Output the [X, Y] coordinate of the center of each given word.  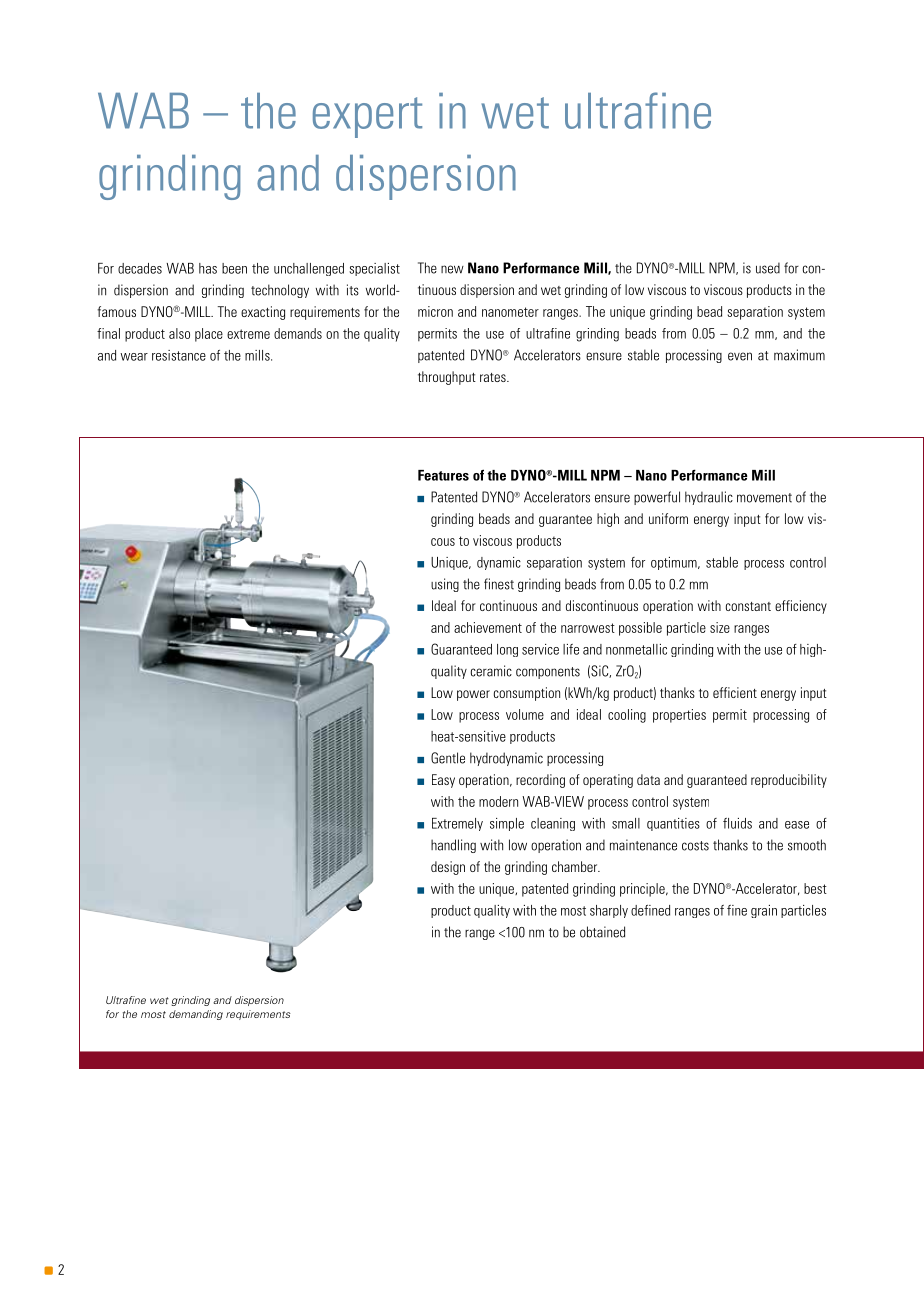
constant [748, 606]
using [445, 585]
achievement [488, 627]
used [768, 268]
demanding [196, 1015]
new [452, 269]
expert [367, 117]
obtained [602, 932]
